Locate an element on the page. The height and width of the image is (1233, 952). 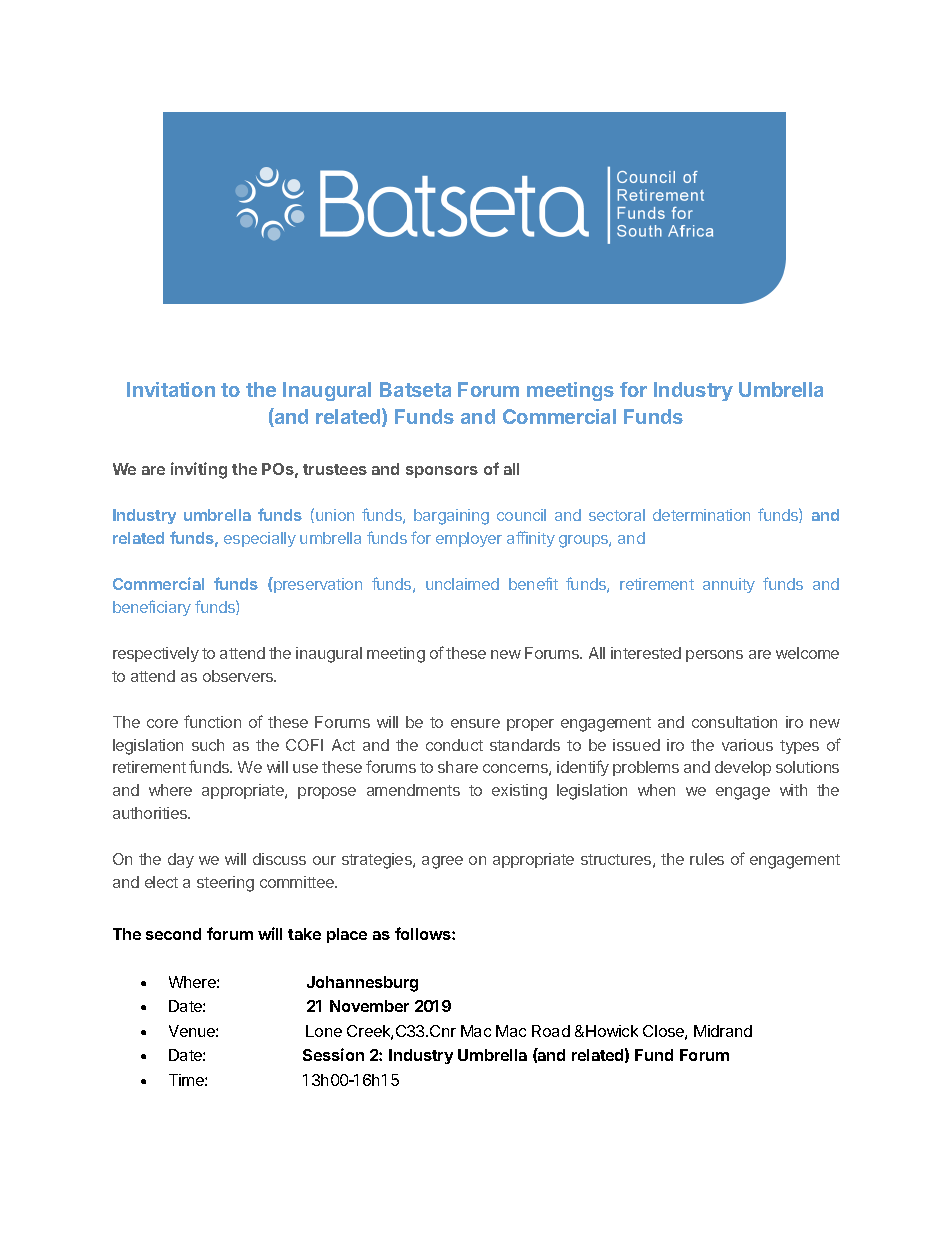
unclaimed is located at coordinates (462, 584).
